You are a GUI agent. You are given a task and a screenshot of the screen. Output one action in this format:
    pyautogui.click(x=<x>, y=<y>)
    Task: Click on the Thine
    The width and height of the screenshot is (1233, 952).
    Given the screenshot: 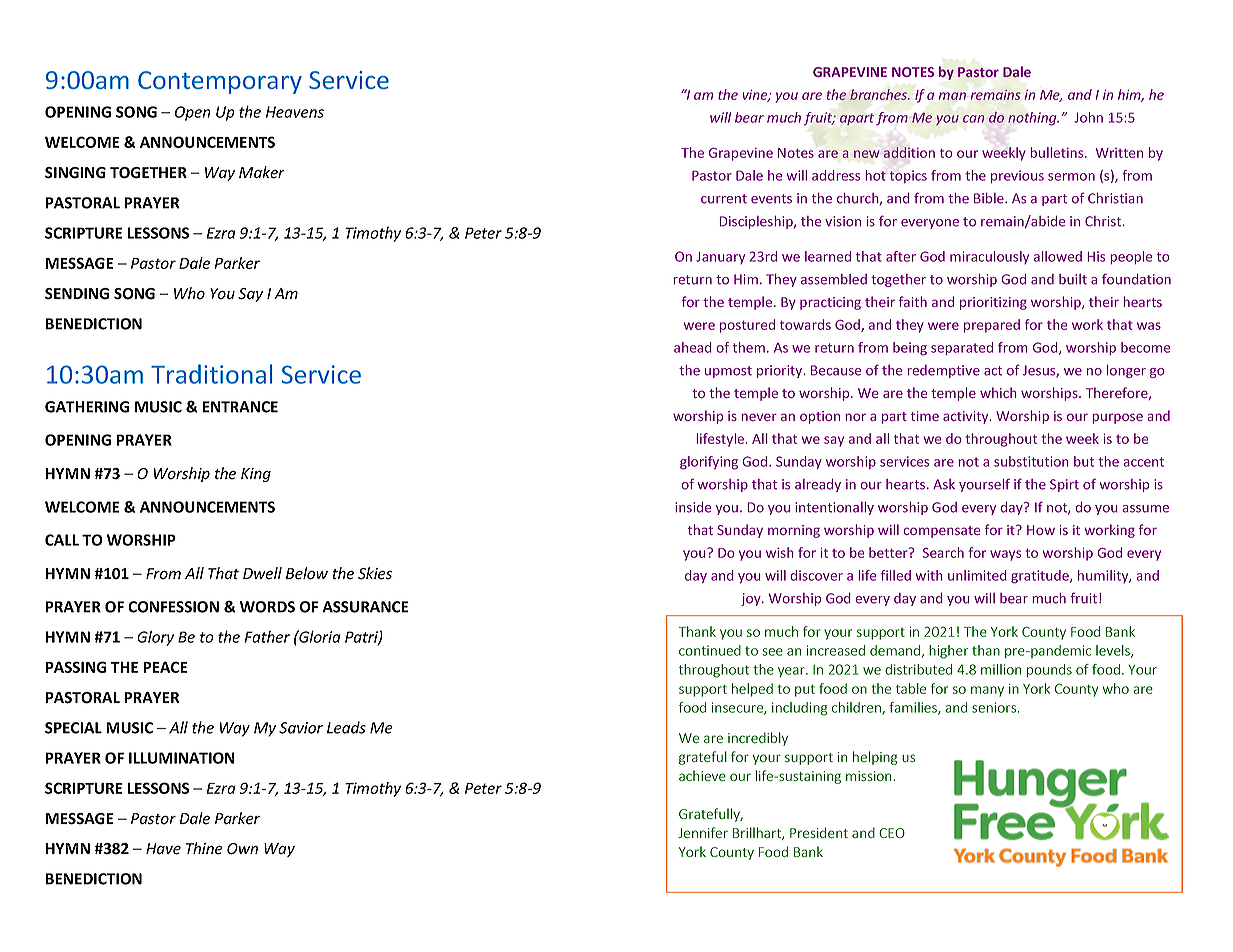 What is the action you would take?
    pyautogui.click(x=204, y=848)
